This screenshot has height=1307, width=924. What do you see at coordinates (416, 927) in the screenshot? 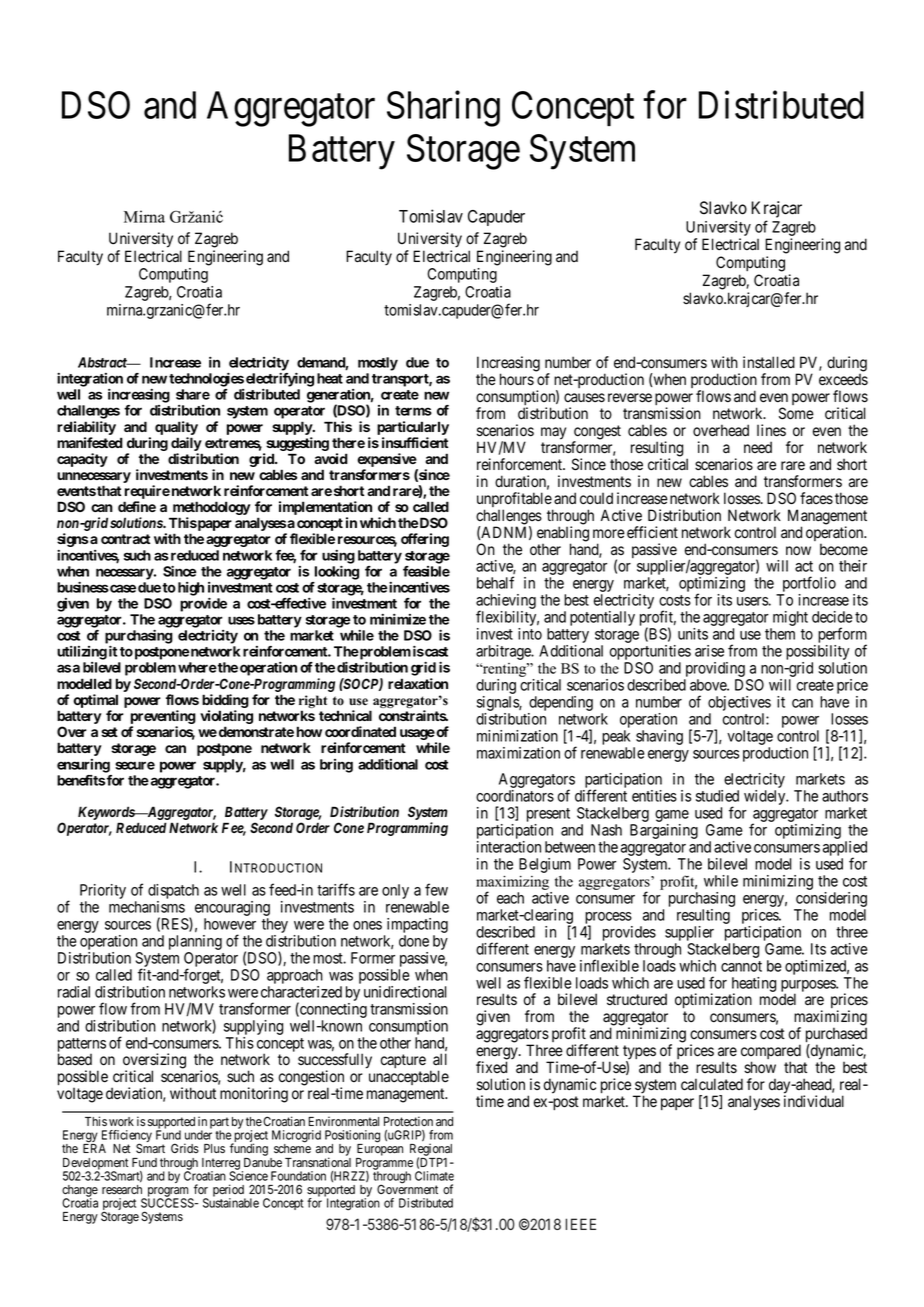
I see `impacting` at bounding box center [416, 927].
